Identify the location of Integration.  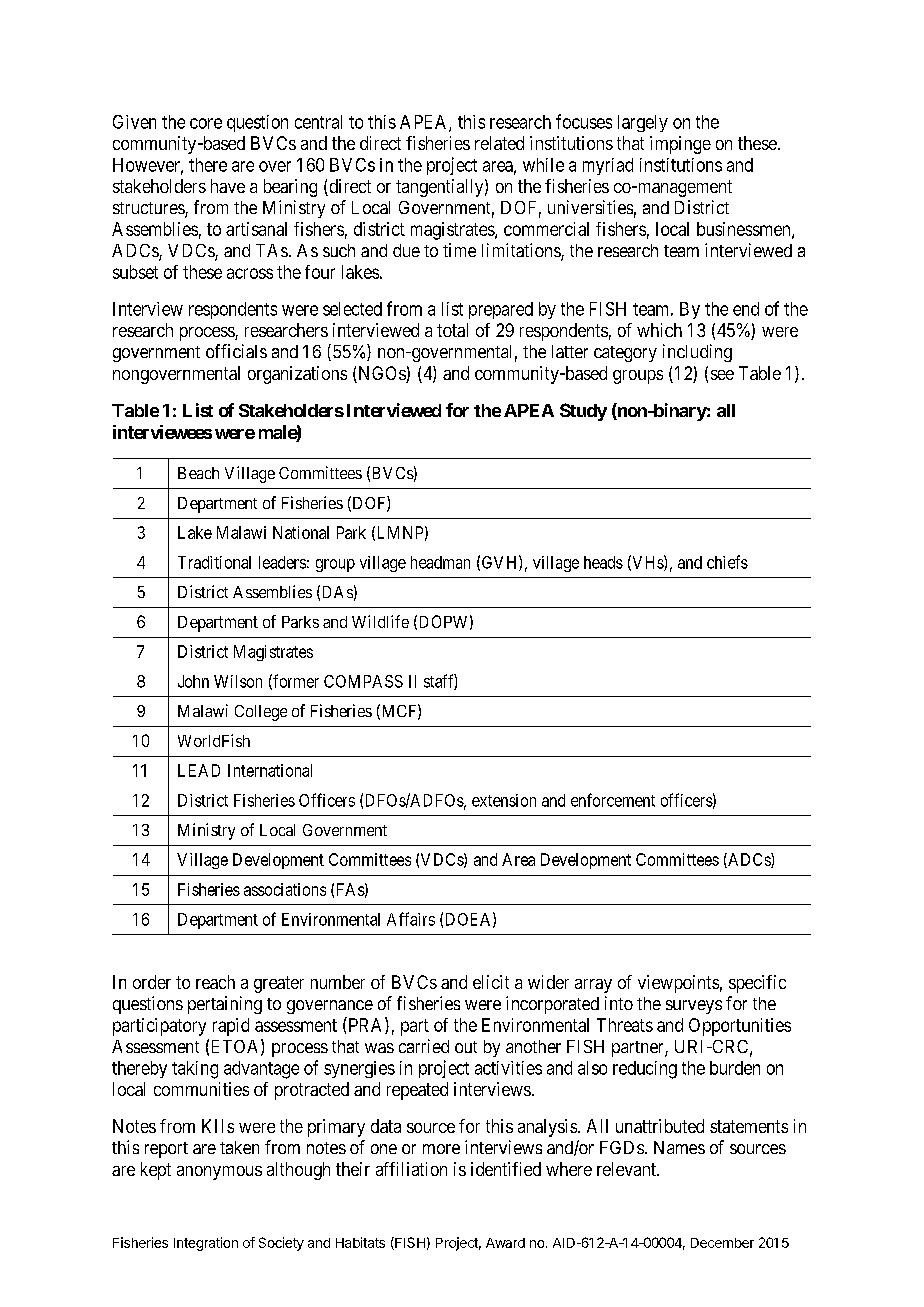
(206, 1244).
